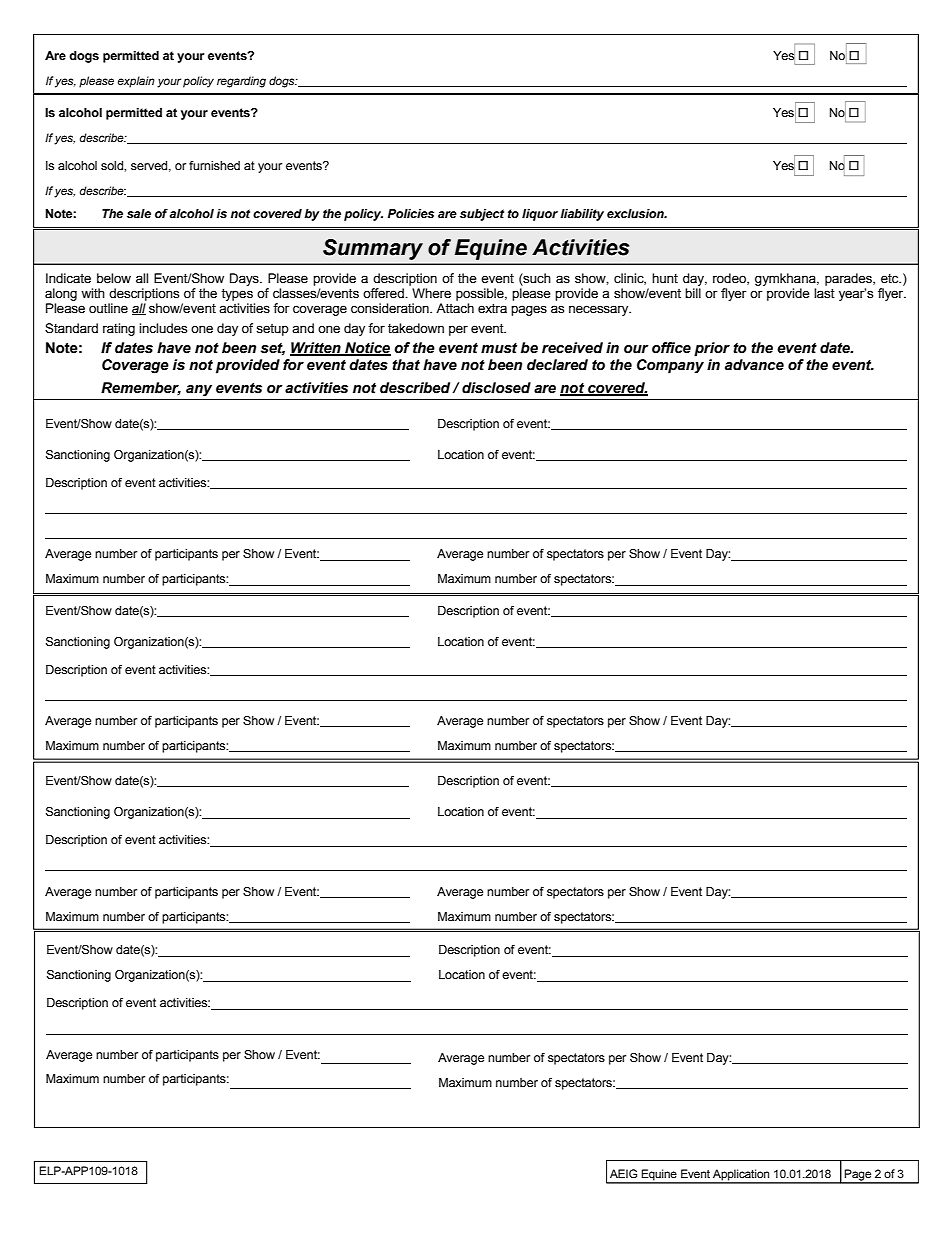  Describe the element at coordinates (406, 365) in the image. I see `that` at that location.
